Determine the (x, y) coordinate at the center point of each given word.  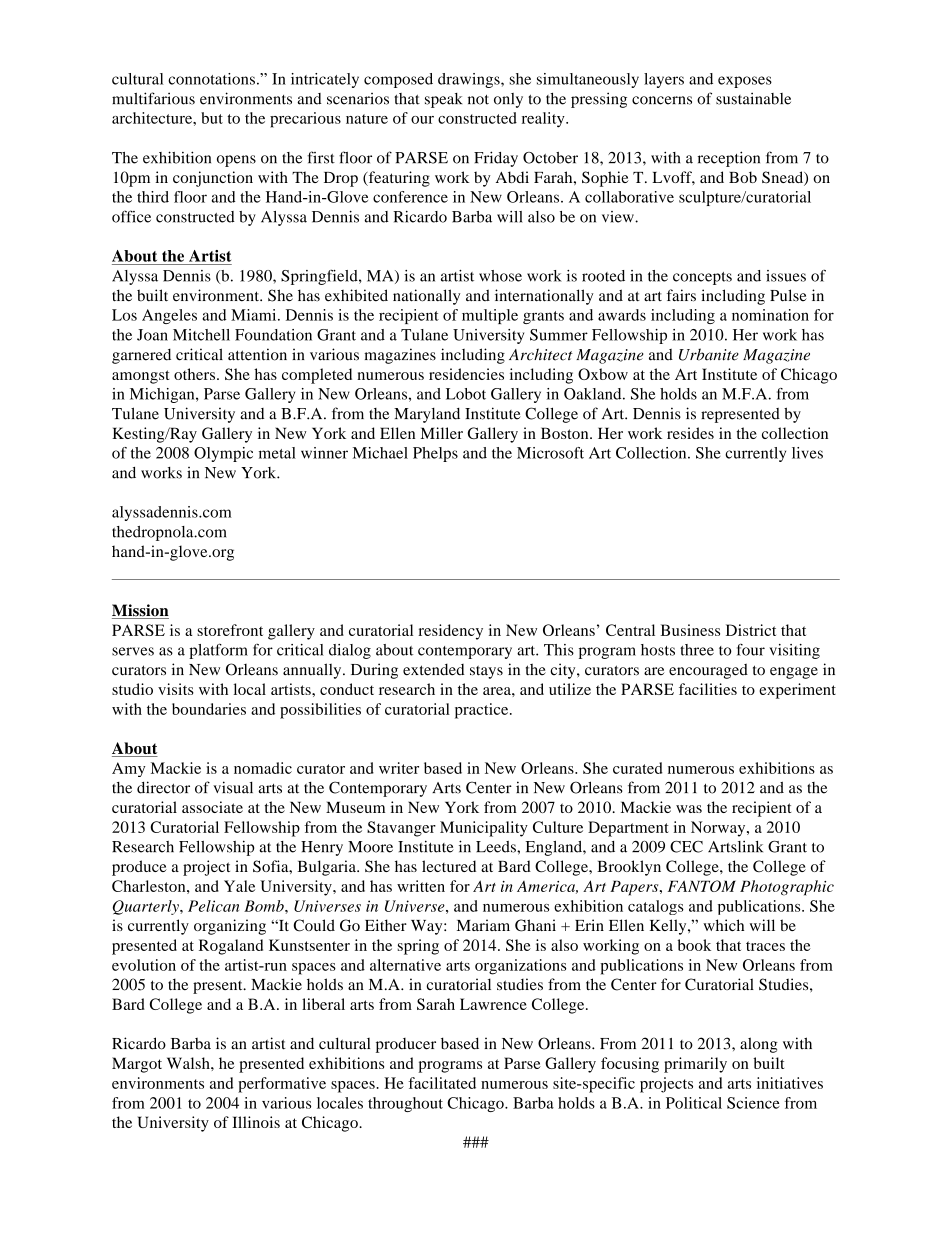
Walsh (189, 1063)
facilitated (442, 1083)
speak (443, 100)
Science (753, 1103)
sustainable (753, 98)
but (212, 118)
